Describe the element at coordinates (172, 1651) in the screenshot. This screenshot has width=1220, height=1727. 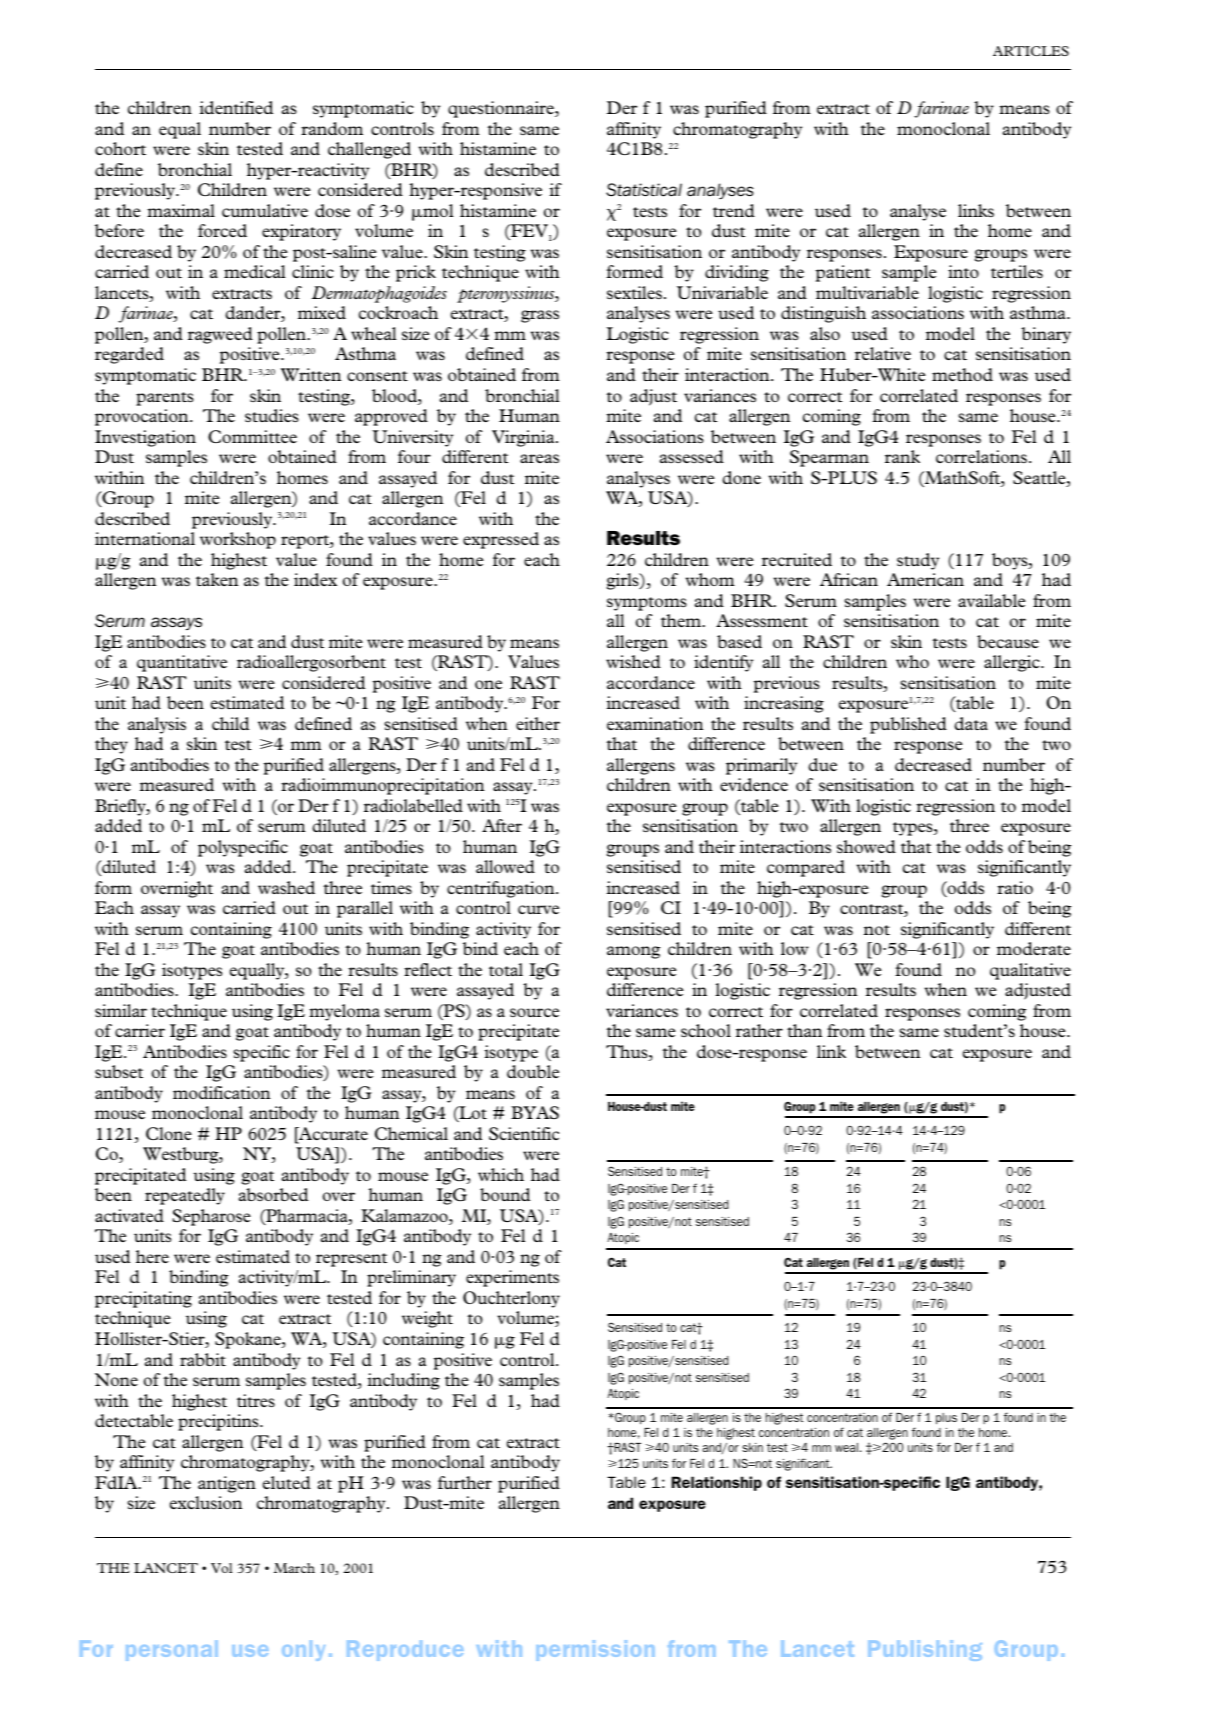
I see `personal` at that location.
